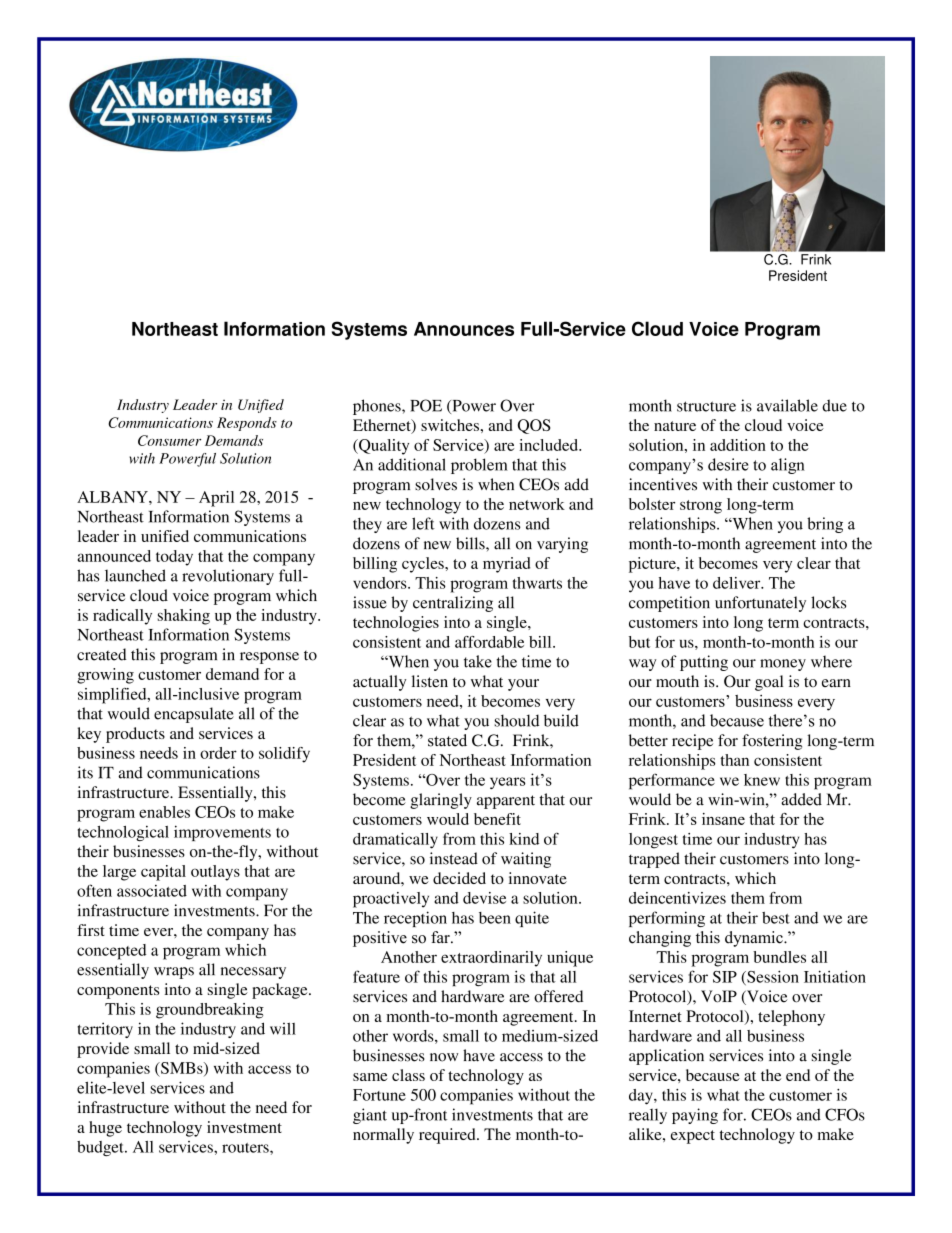 The image size is (952, 1233). Describe the element at coordinates (163, 873) in the page. I see `capital` at that location.
